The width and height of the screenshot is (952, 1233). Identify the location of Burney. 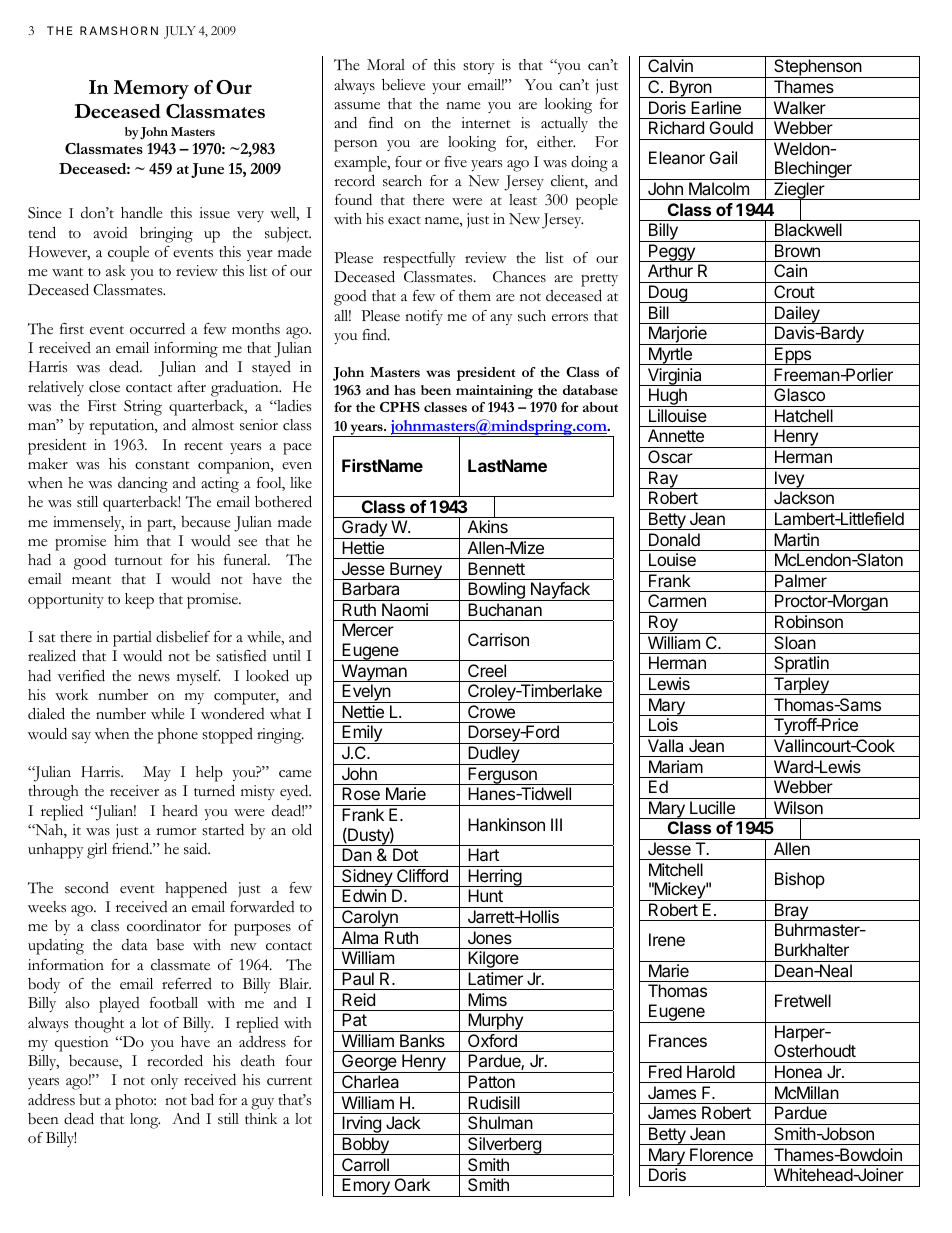
(416, 571).
